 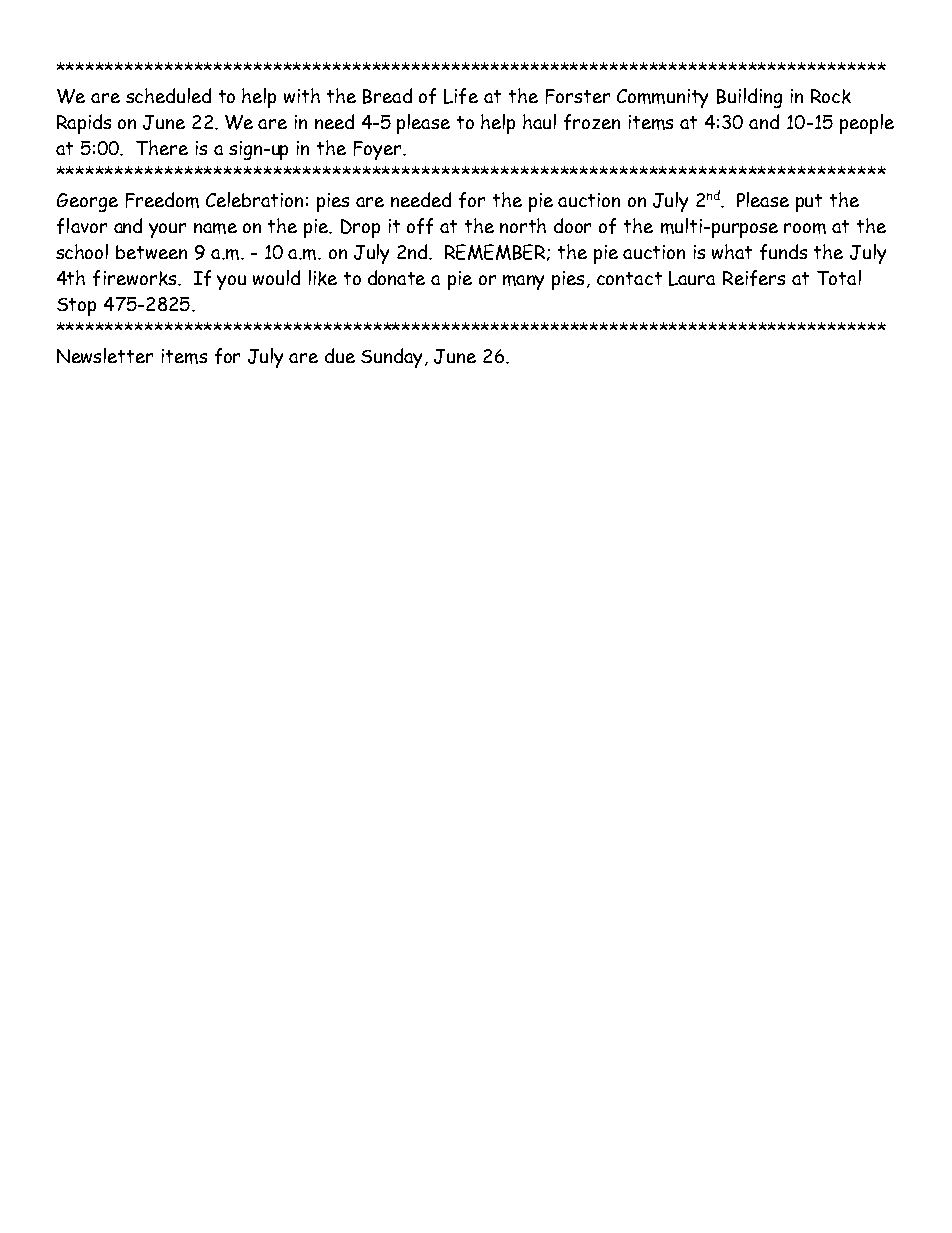 What do you see at coordinates (105, 355) in the document?
I see `Newsletter` at bounding box center [105, 355].
